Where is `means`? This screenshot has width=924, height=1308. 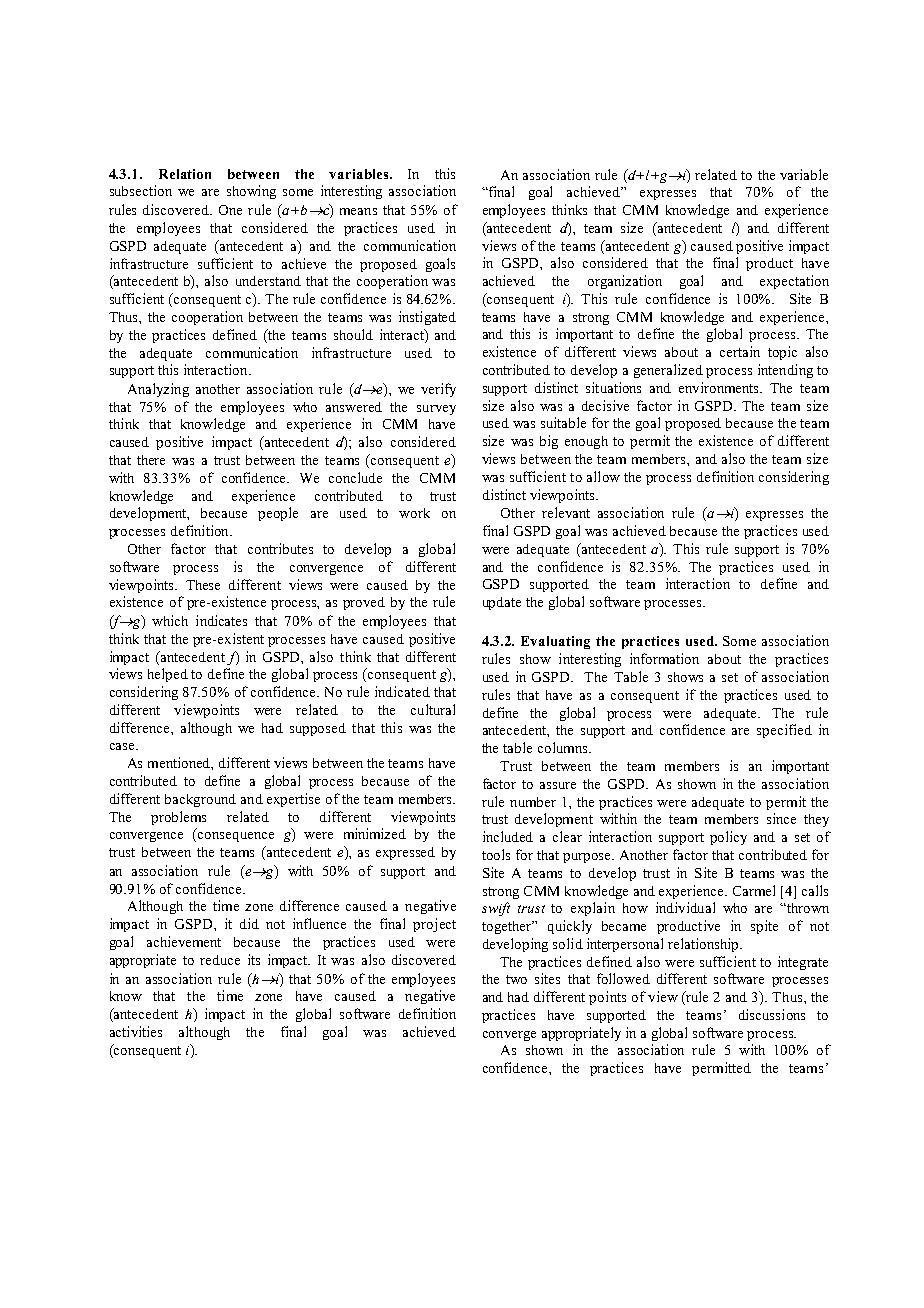
means is located at coordinates (358, 211).
